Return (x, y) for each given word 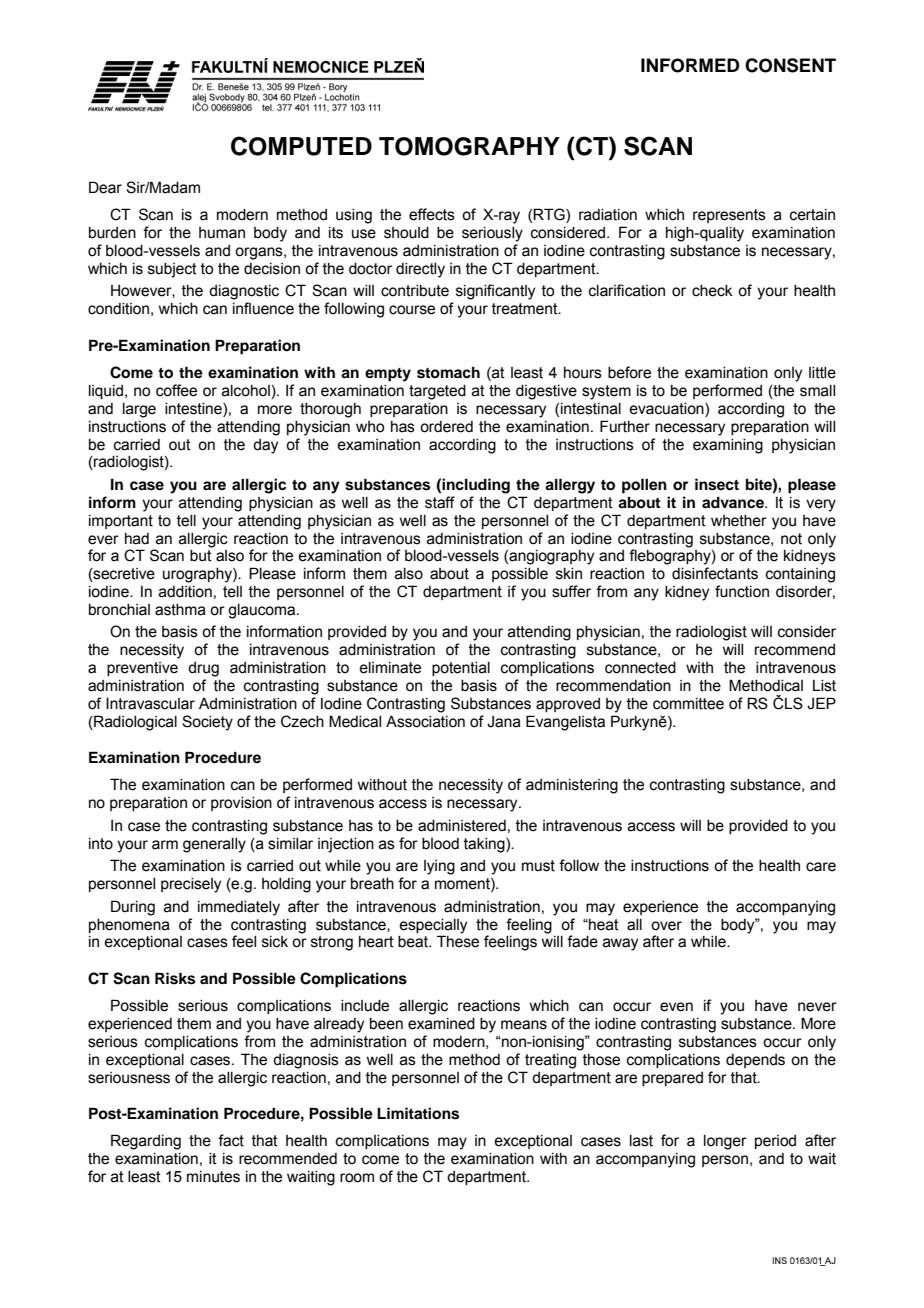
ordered (446, 427)
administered (462, 826)
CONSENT (790, 65)
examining (728, 446)
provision (241, 804)
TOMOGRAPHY (469, 146)
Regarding (146, 1142)
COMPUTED (301, 146)
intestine (194, 409)
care (821, 867)
